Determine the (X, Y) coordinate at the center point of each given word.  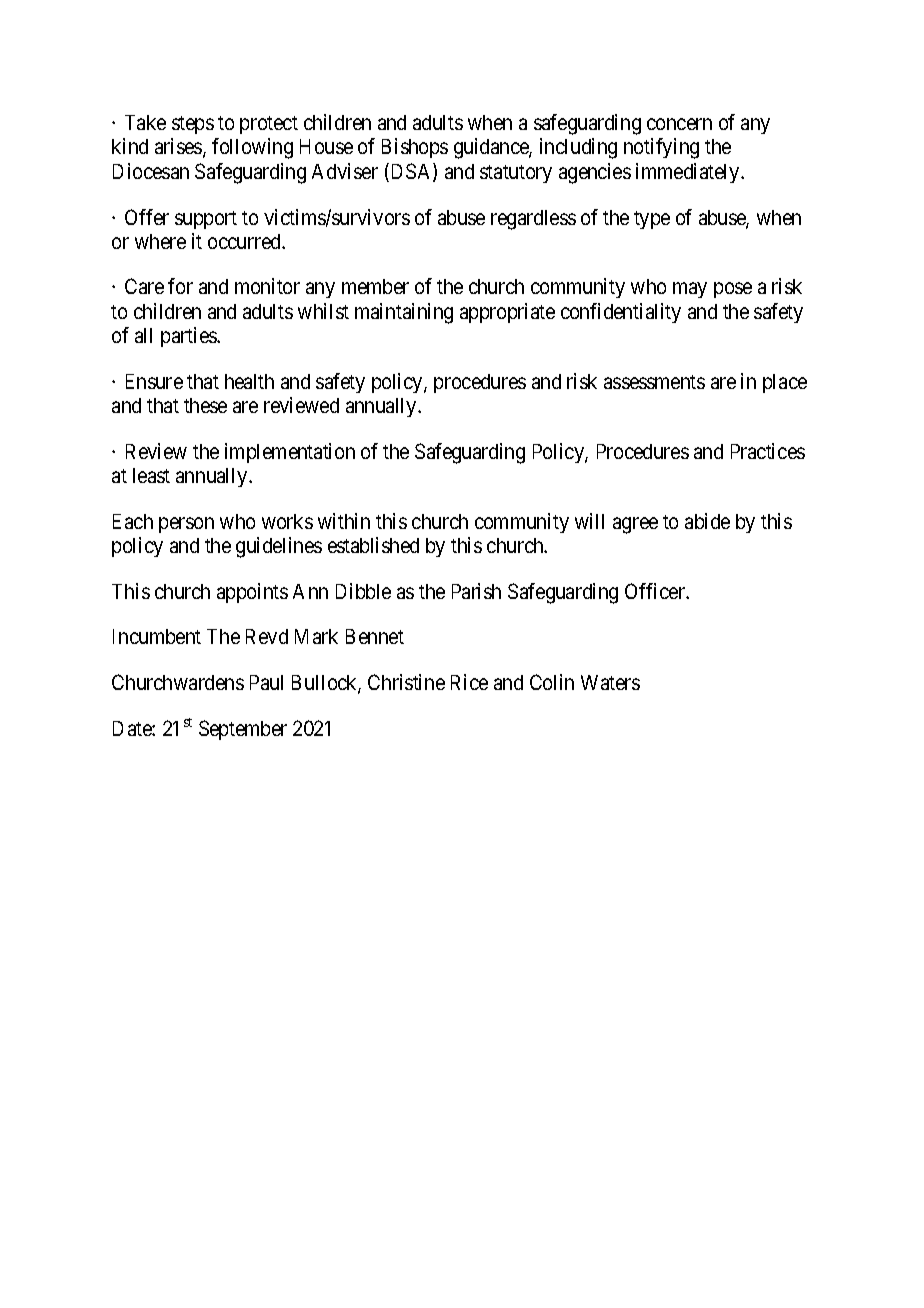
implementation (290, 453)
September (243, 730)
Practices (768, 451)
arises (179, 148)
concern (679, 124)
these (205, 405)
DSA (411, 172)
